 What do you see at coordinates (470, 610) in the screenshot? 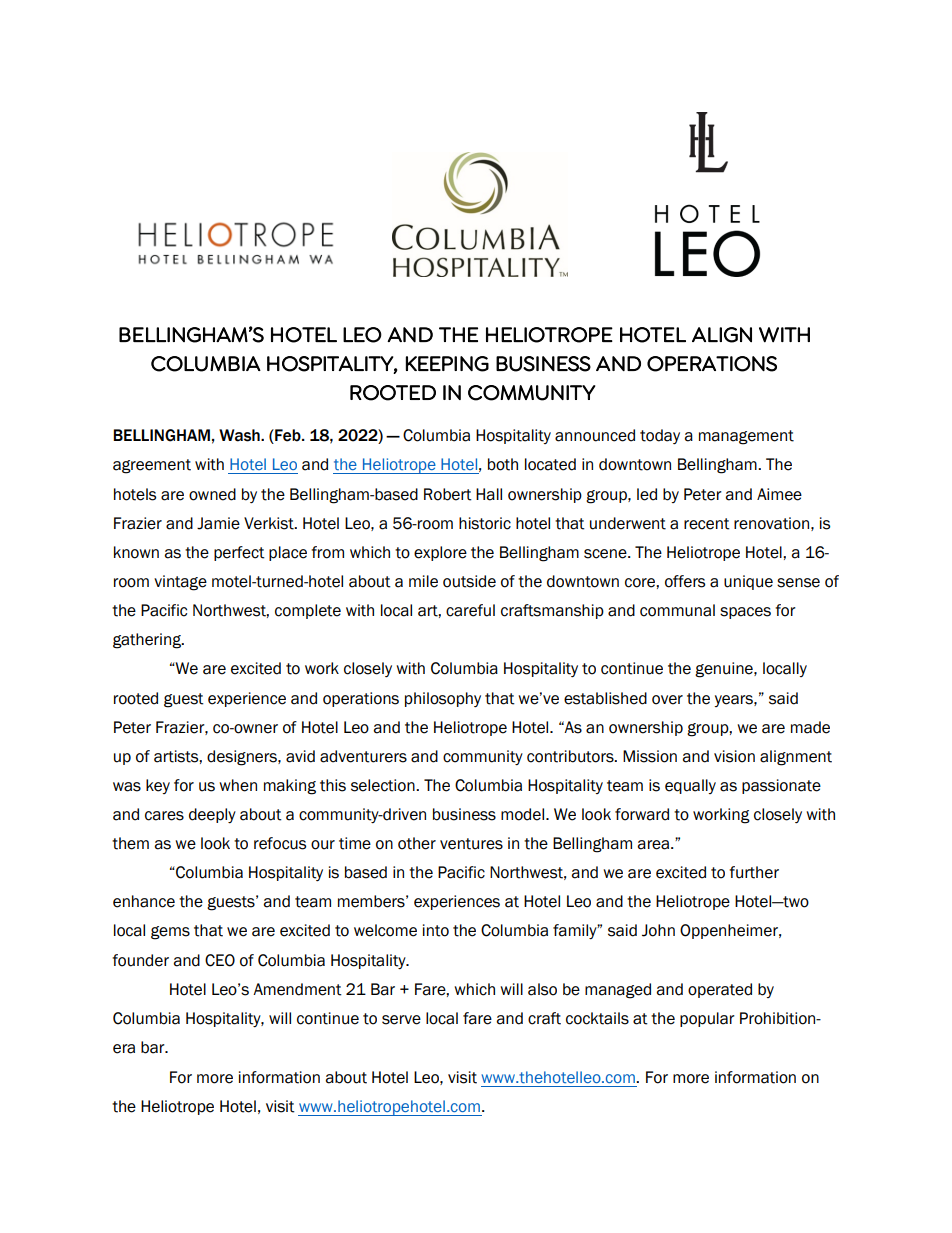
I see `careful` at bounding box center [470, 610].
